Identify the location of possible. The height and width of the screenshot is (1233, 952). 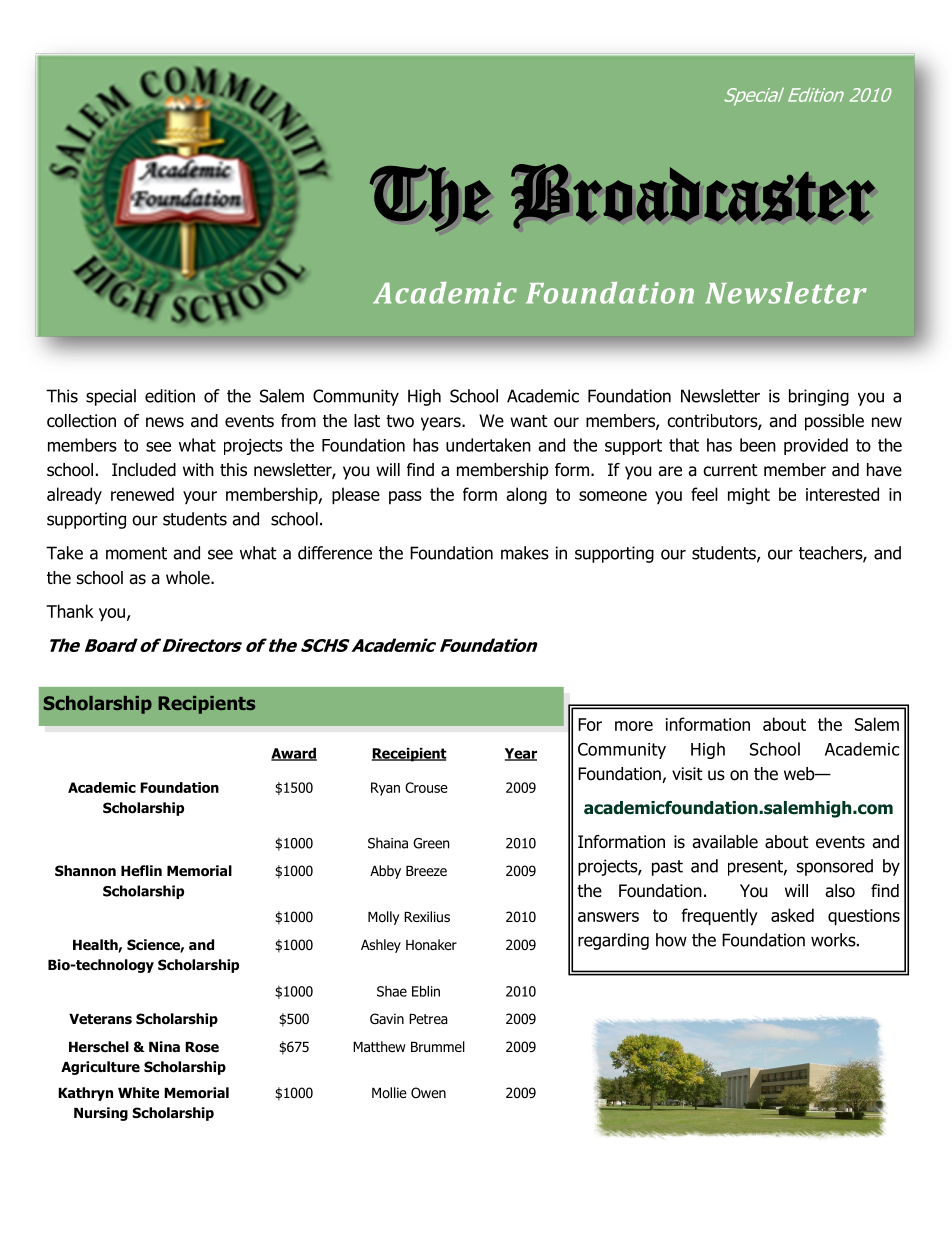
(834, 422).
